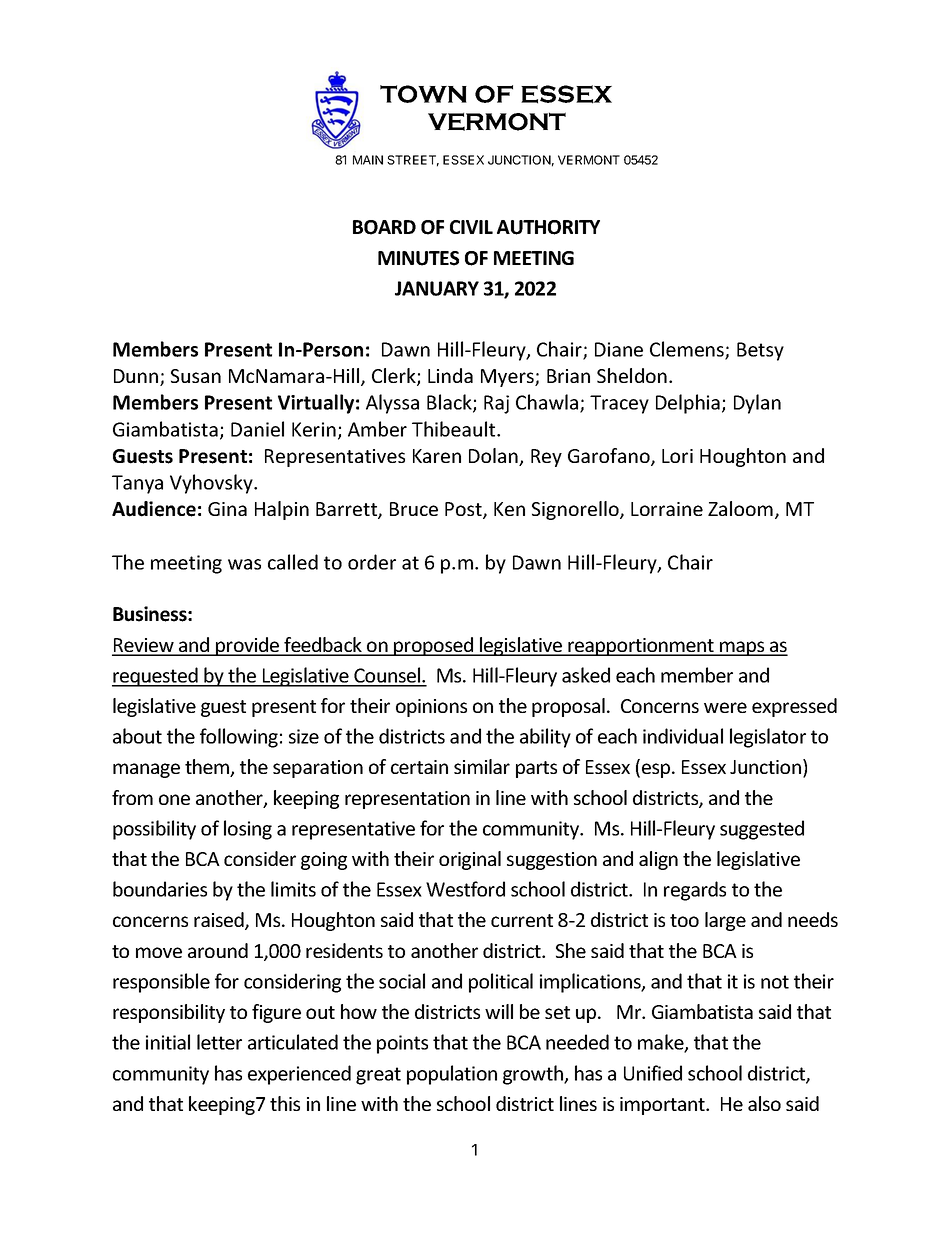 This image has height=1233, width=952. I want to click on JANUARY, so click(437, 288).
